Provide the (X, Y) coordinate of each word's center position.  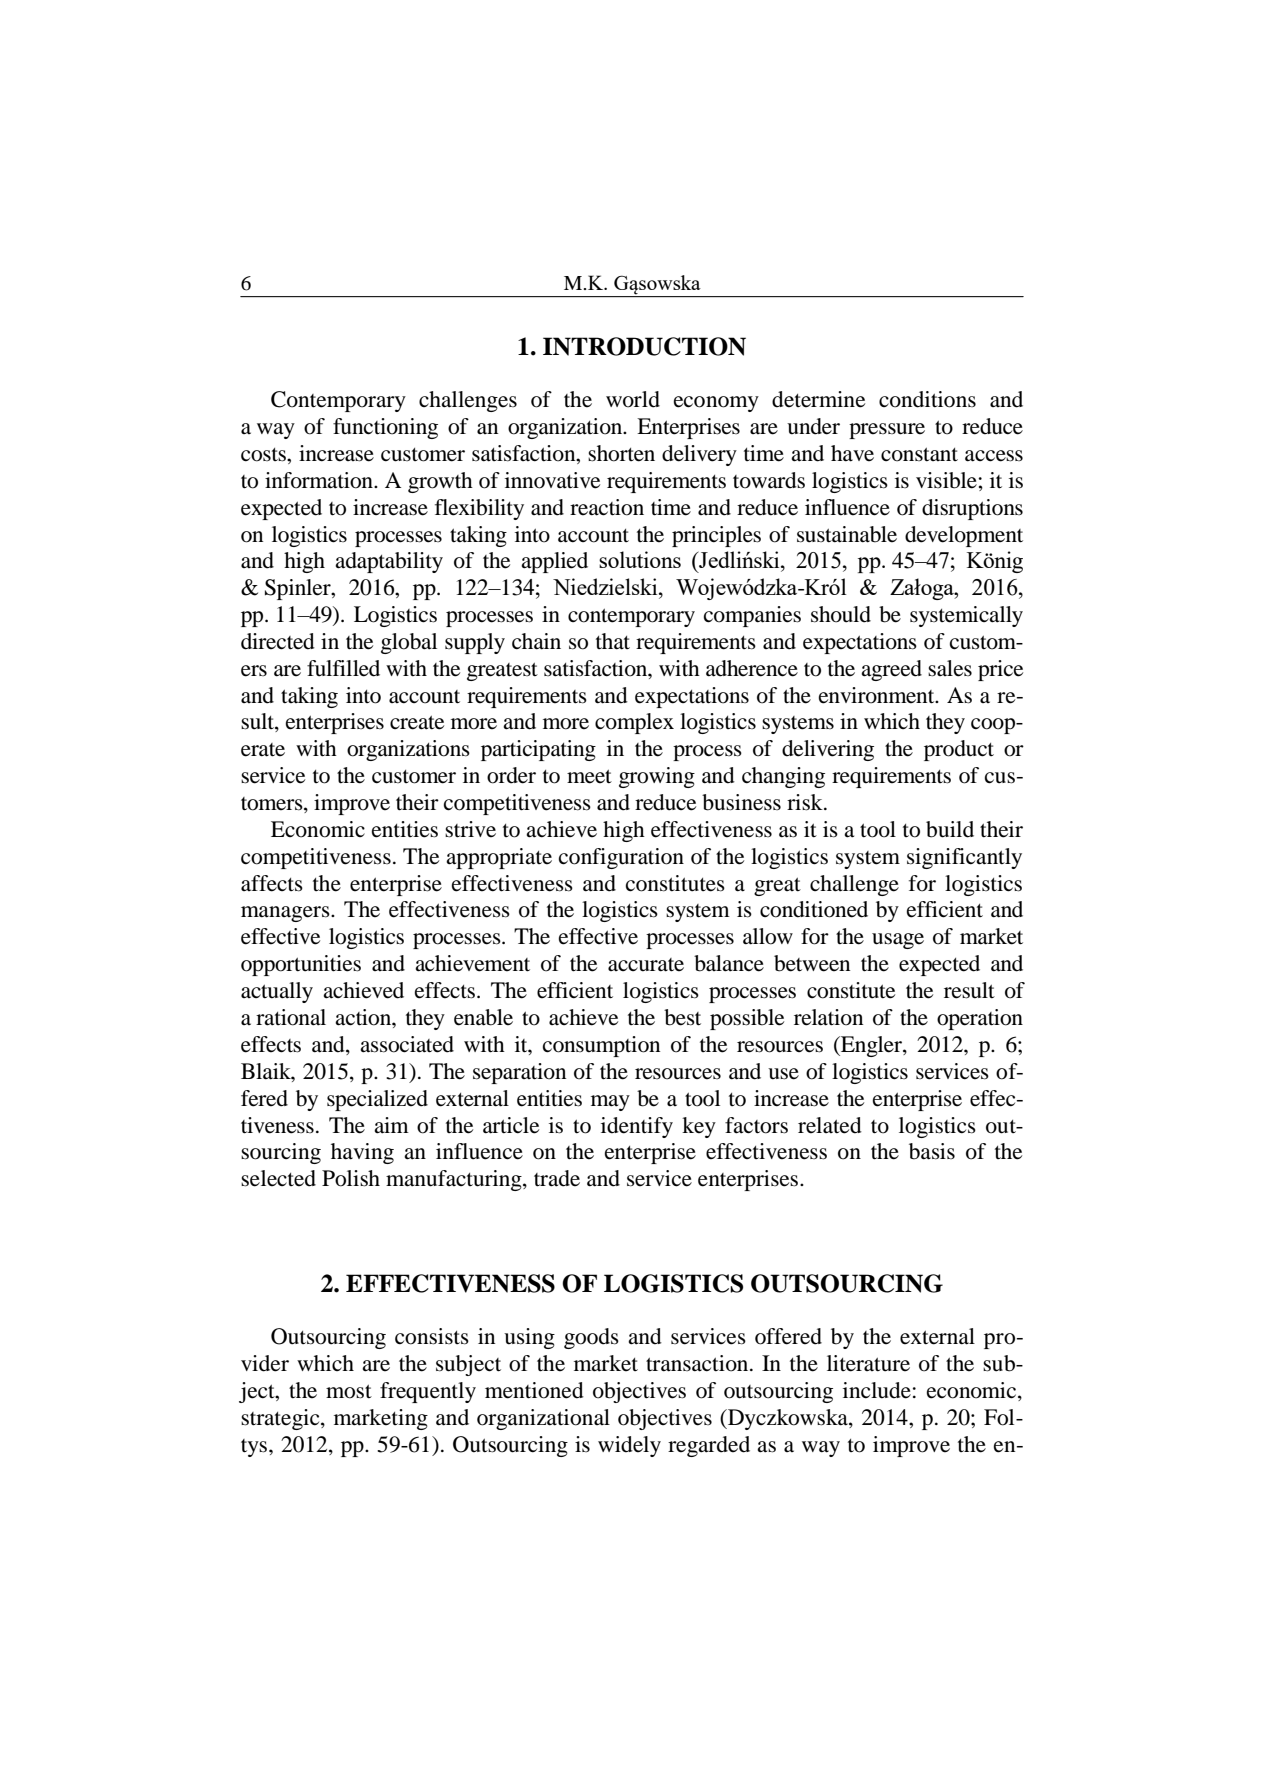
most (349, 1391)
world (633, 399)
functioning (385, 428)
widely (629, 1446)
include (877, 1390)
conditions (927, 399)
